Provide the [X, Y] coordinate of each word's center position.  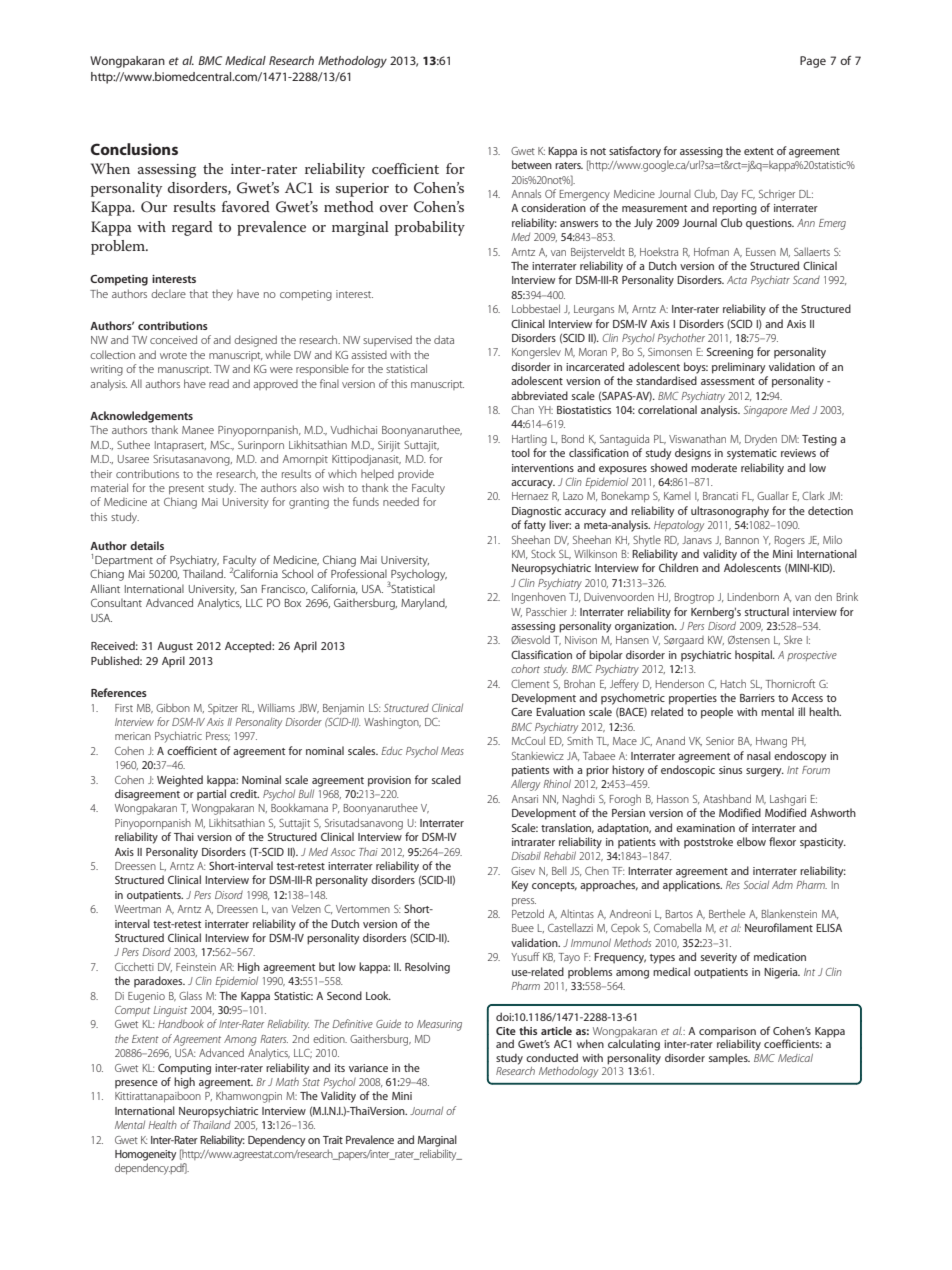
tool [520, 452]
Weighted [180, 781]
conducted [552, 1057]
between [532, 164]
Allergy [525, 785]
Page [813, 62]
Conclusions [134, 149]
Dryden [761, 440]
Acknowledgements [141, 417]
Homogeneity [145, 1155]
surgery [765, 772]
